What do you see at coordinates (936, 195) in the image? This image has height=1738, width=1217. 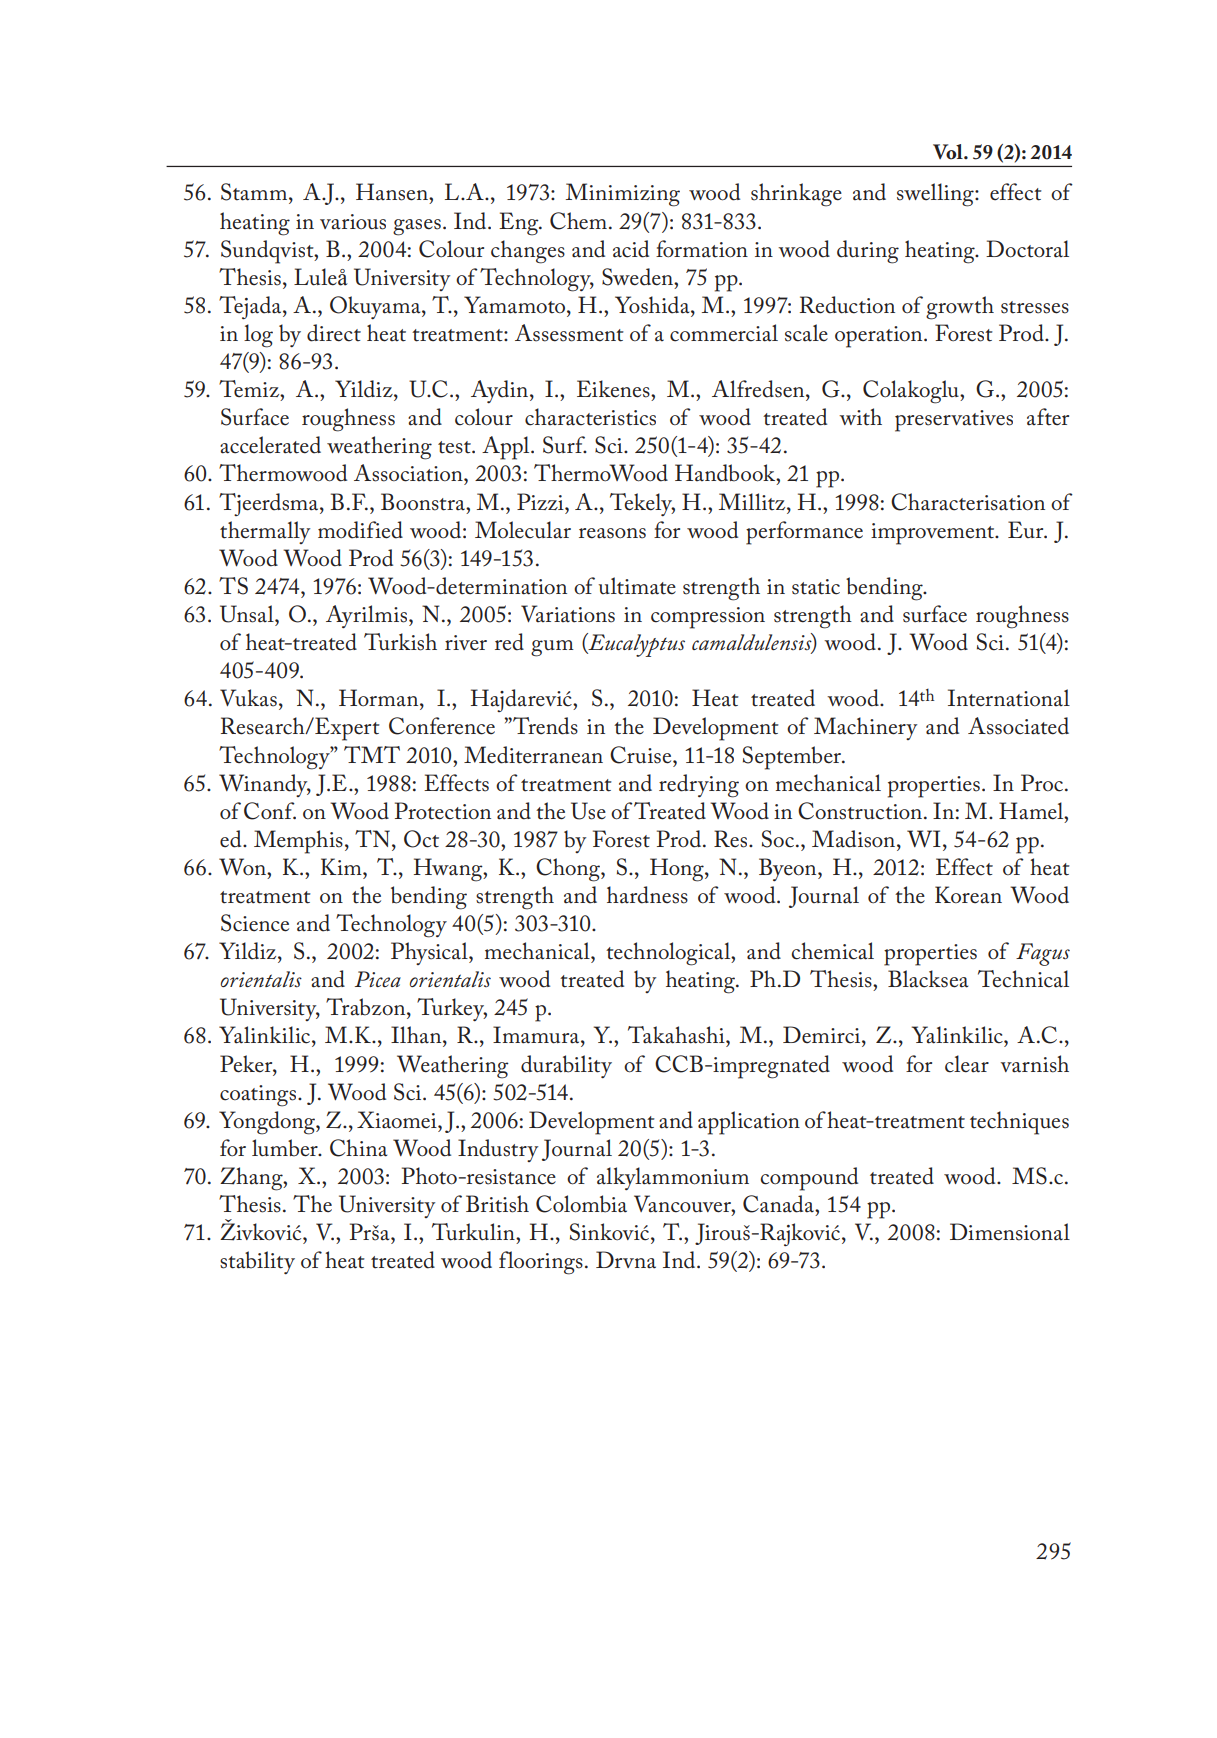 I see `swelling` at bounding box center [936, 195].
